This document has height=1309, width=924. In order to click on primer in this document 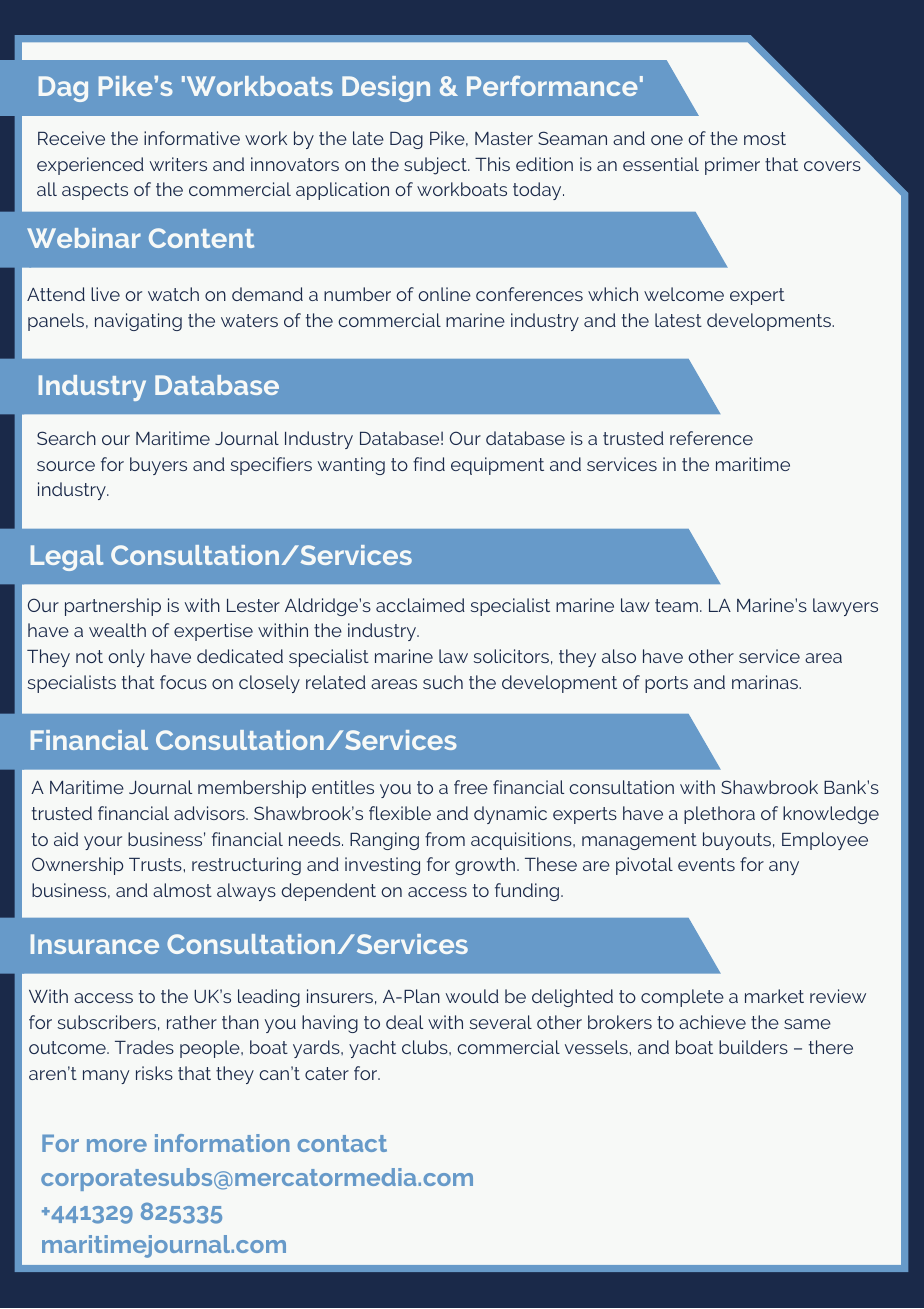, I will do `click(732, 166)`.
